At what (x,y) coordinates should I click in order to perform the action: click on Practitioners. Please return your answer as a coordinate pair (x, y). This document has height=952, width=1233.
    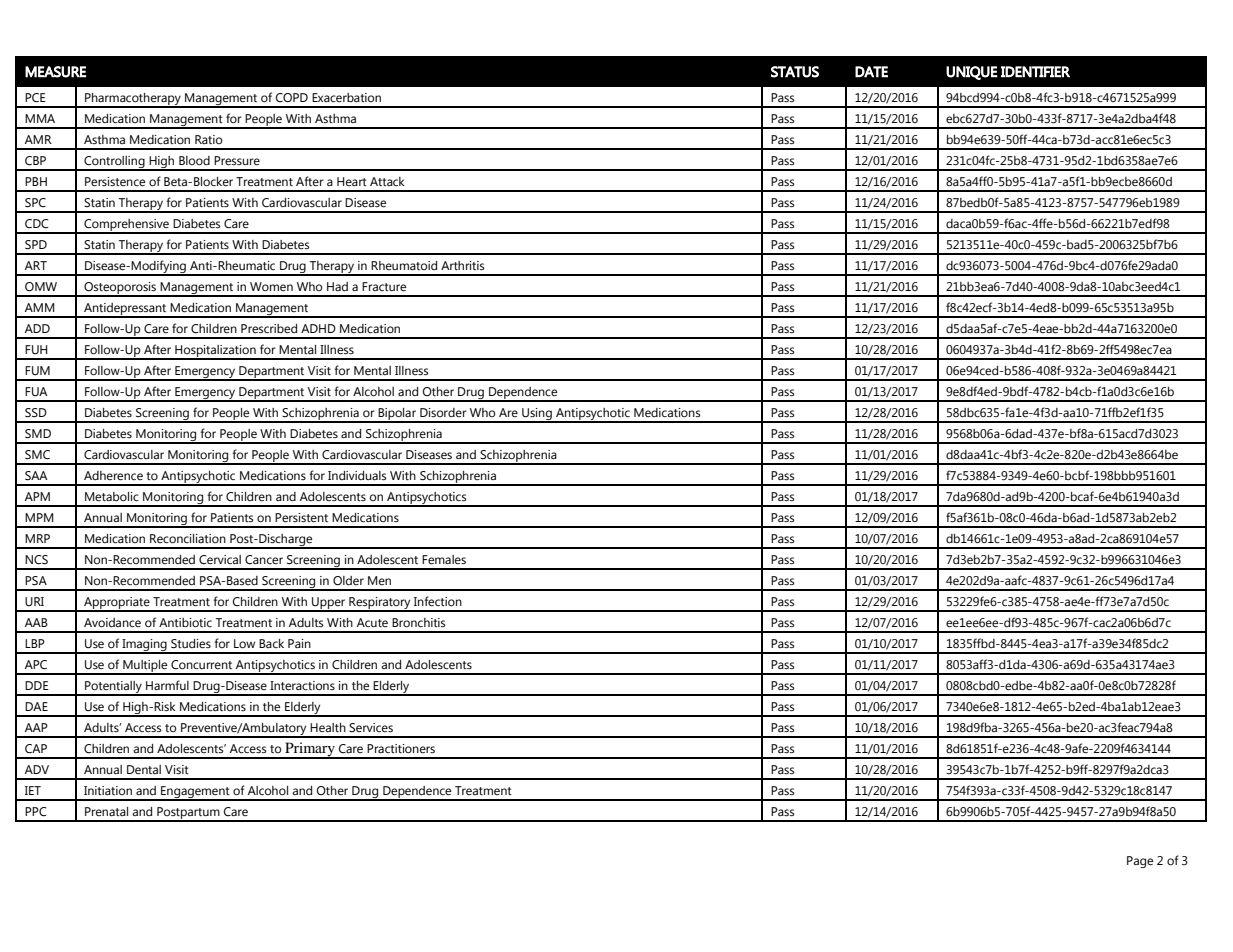
    Looking at the image, I should click on (401, 749).
